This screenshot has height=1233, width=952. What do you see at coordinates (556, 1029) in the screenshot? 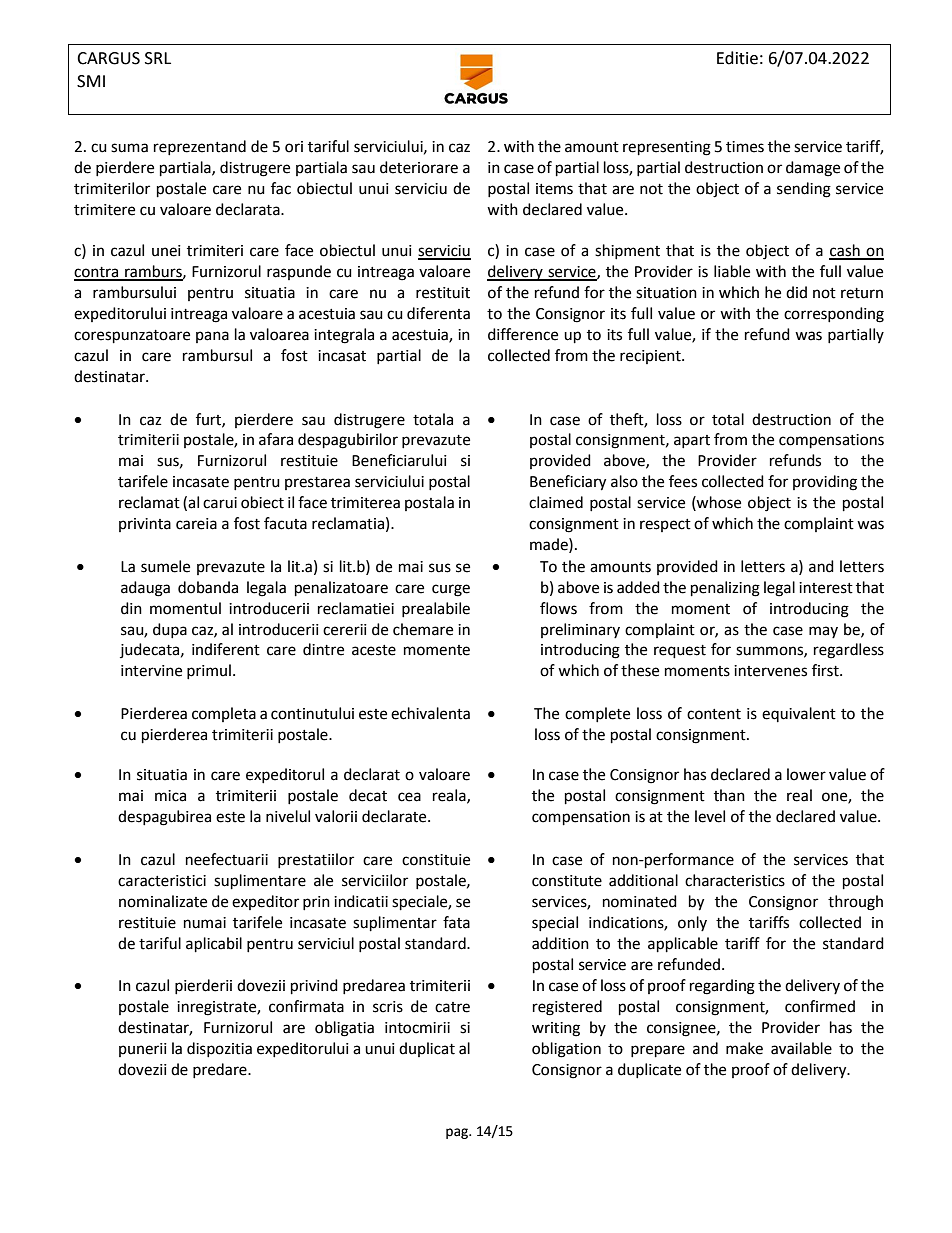
I see `writing` at bounding box center [556, 1029].
